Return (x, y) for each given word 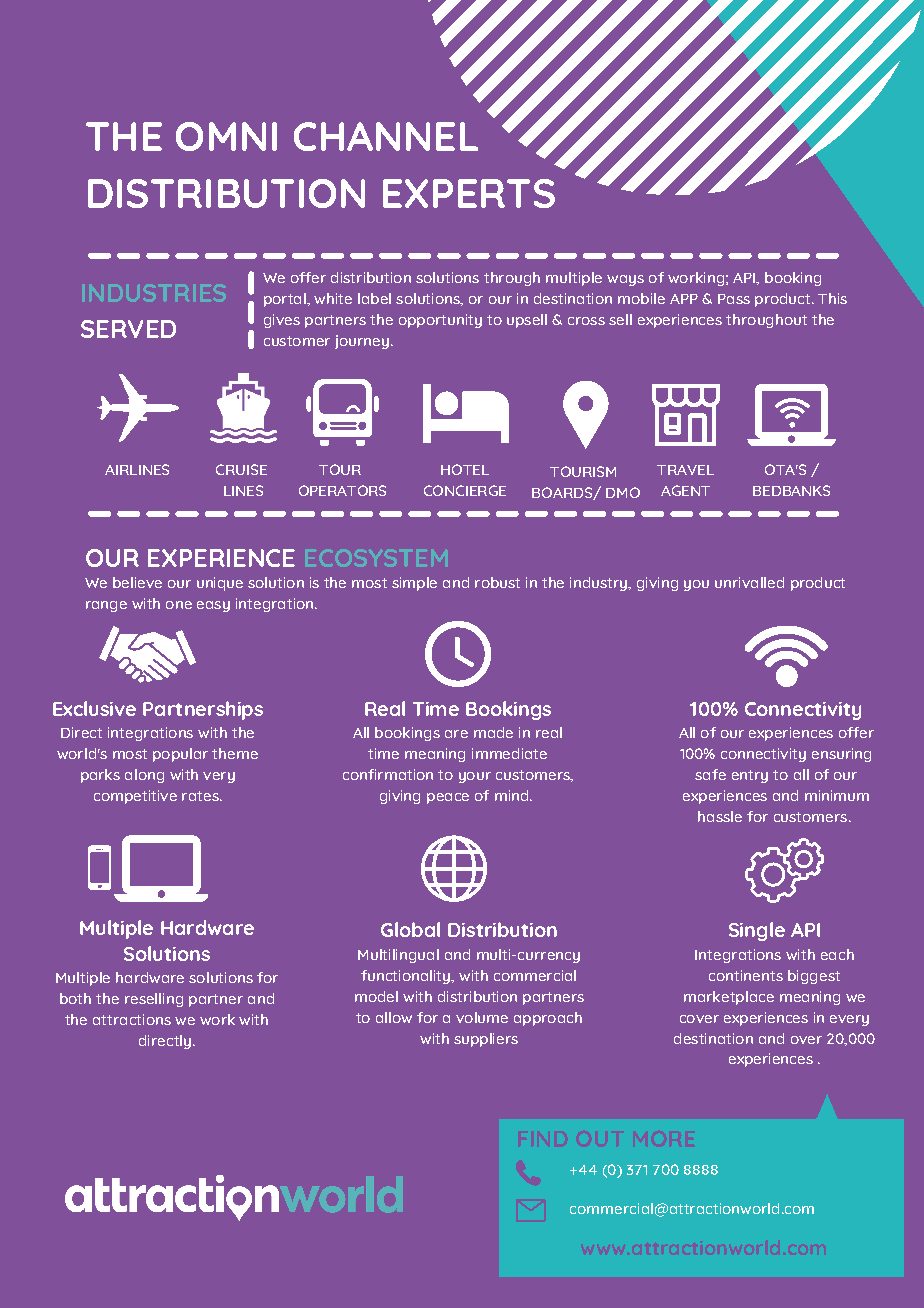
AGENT (685, 490)
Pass (734, 299)
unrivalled (749, 582)
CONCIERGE (465, 490)
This (832, 298)
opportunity (440, 321)
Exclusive (94, 708)
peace (448, 798)
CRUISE (241, 469)
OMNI (226, 136)
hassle (720, 816)
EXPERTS (469, 193)
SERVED (128, 329)
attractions (132, 1019)
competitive (135, 797)
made (493, 732)
